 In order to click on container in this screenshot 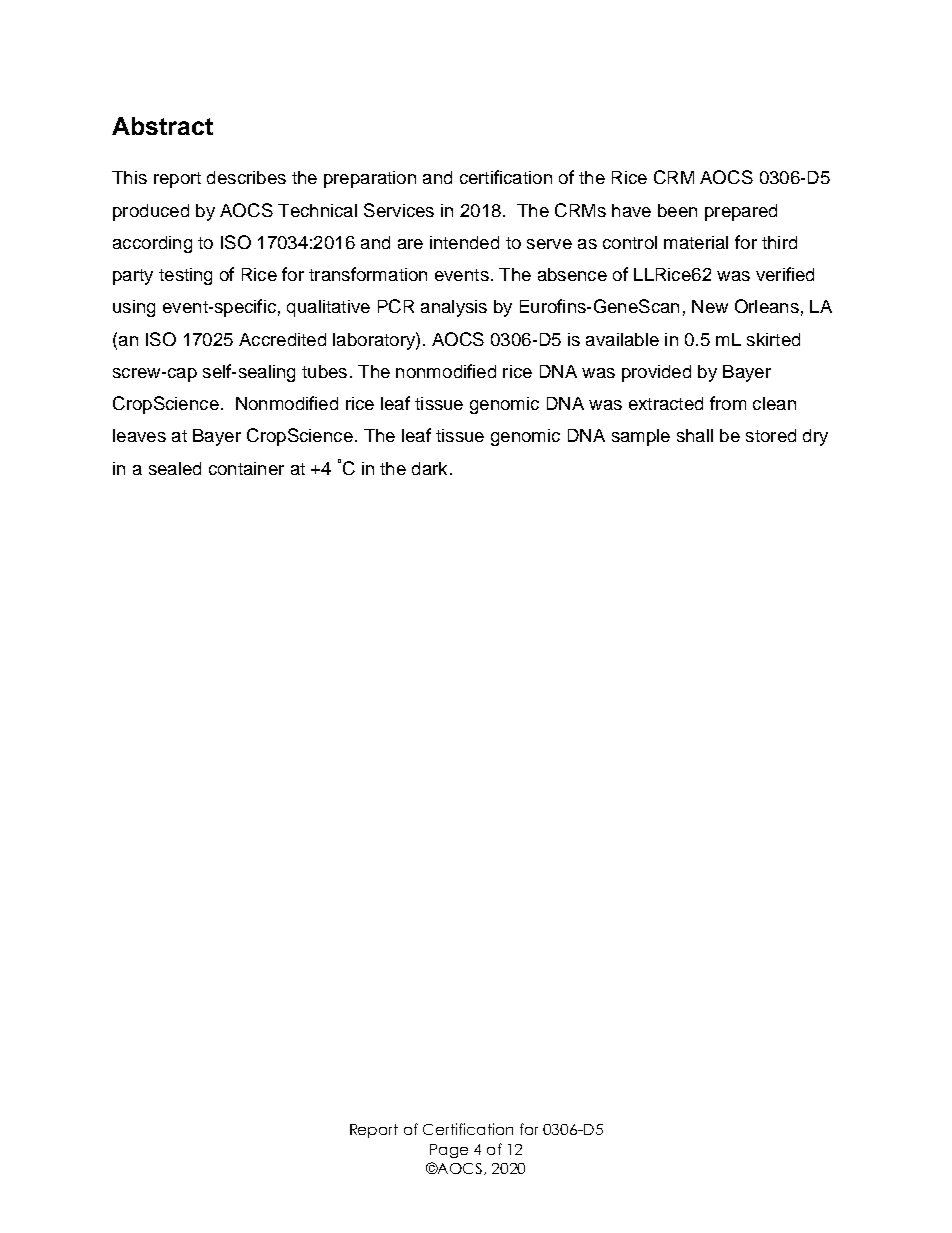, I will do `click(246, 468)`.
